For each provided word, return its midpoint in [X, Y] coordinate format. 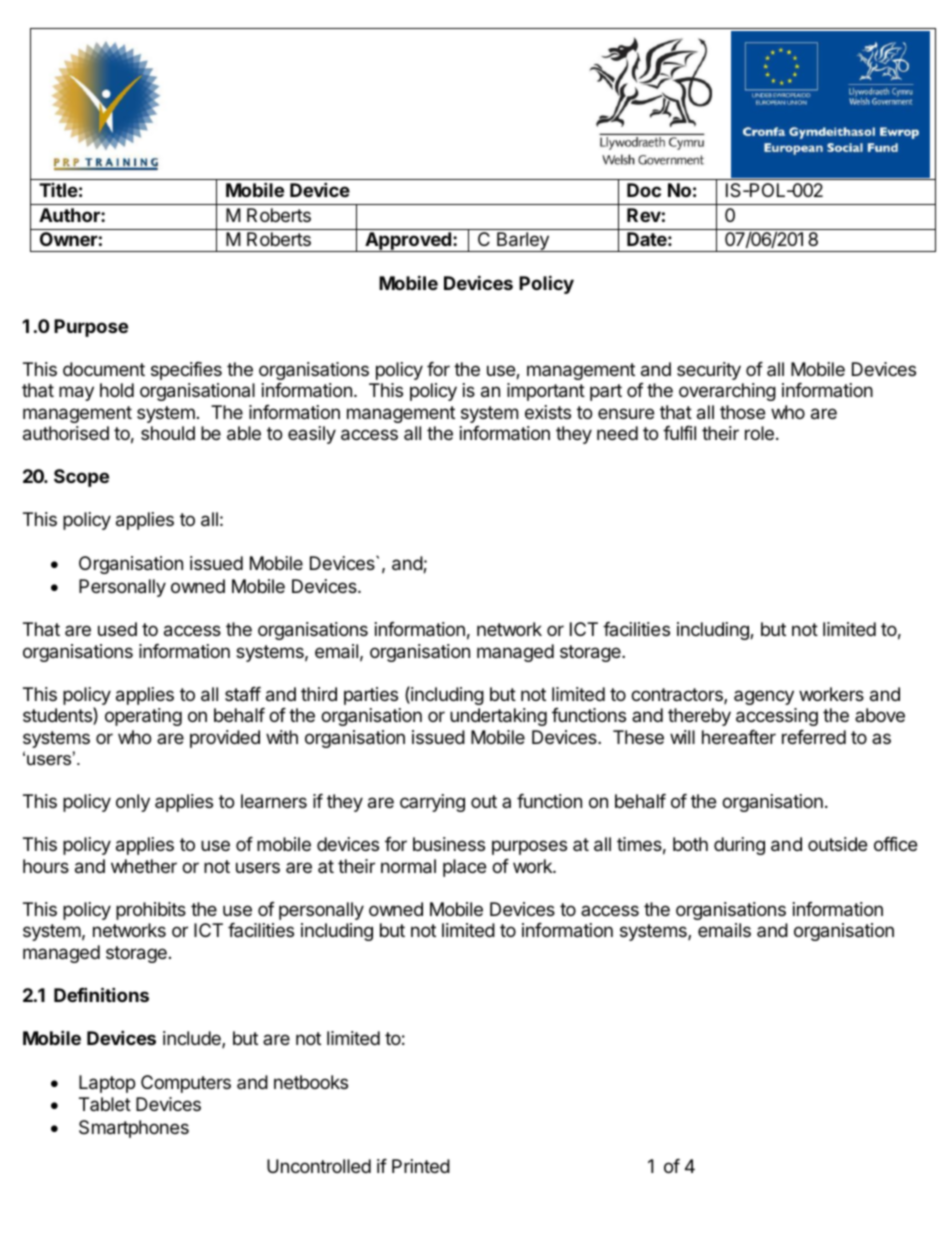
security [709, 371]
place [464, 868]
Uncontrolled [319, 1166]
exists [548, 412]
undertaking [498, 717]
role [759, 433]
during [739, 846]
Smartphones [134, 1129]
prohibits [151, 911]
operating [143, 717]
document [104, 369]
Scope [81, 478]
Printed [421, 1166]
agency [764, 697]
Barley [523, 242]
